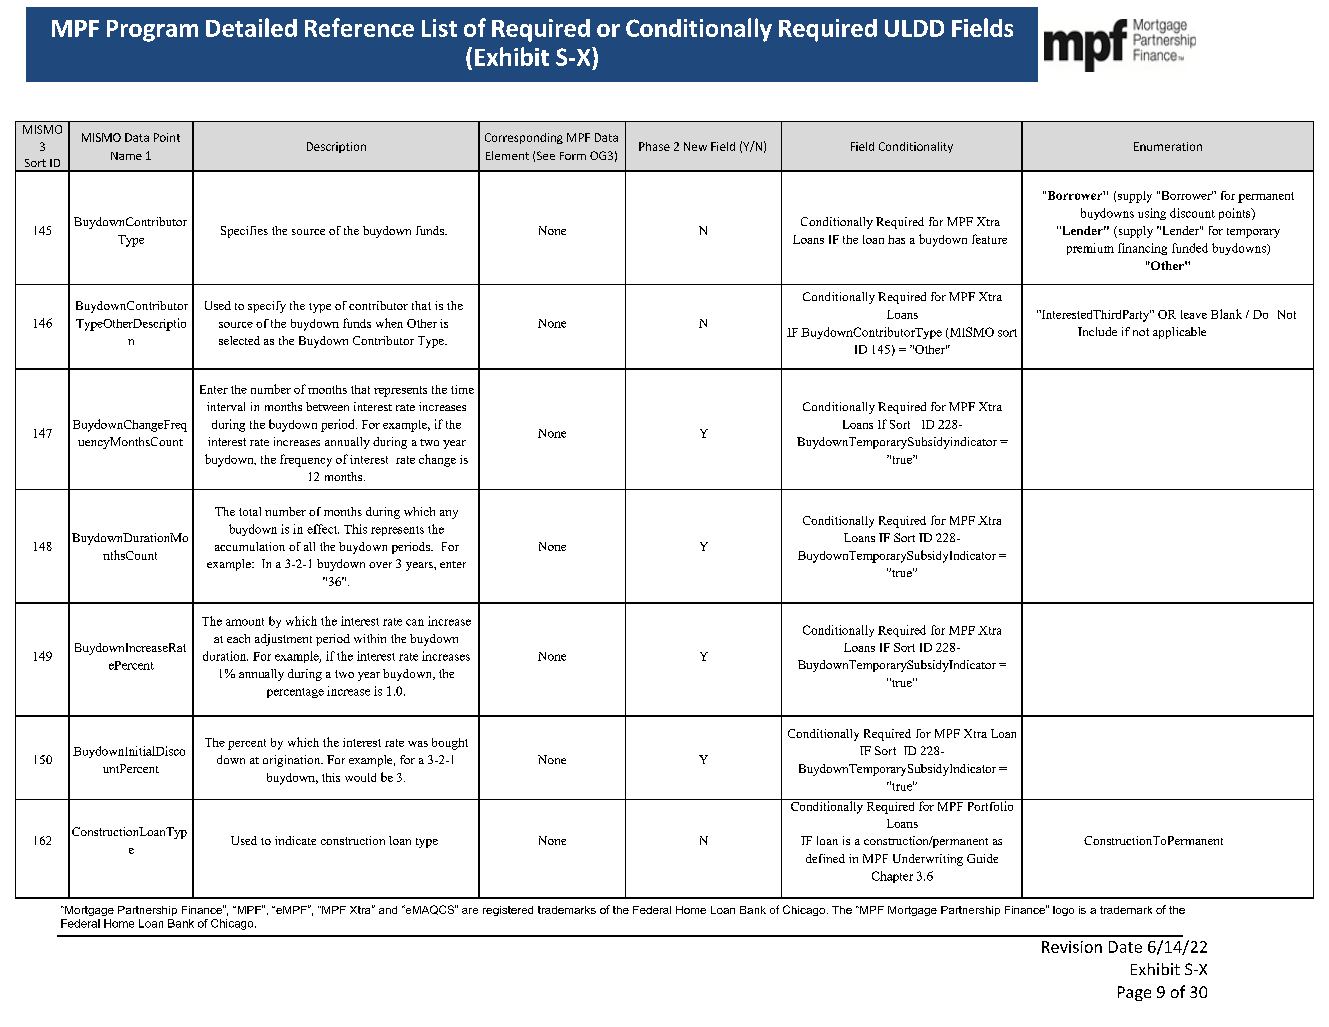  What do you see at coordinates (250, 511) in the image?
I see `total` at bounding box center [250, 511].
